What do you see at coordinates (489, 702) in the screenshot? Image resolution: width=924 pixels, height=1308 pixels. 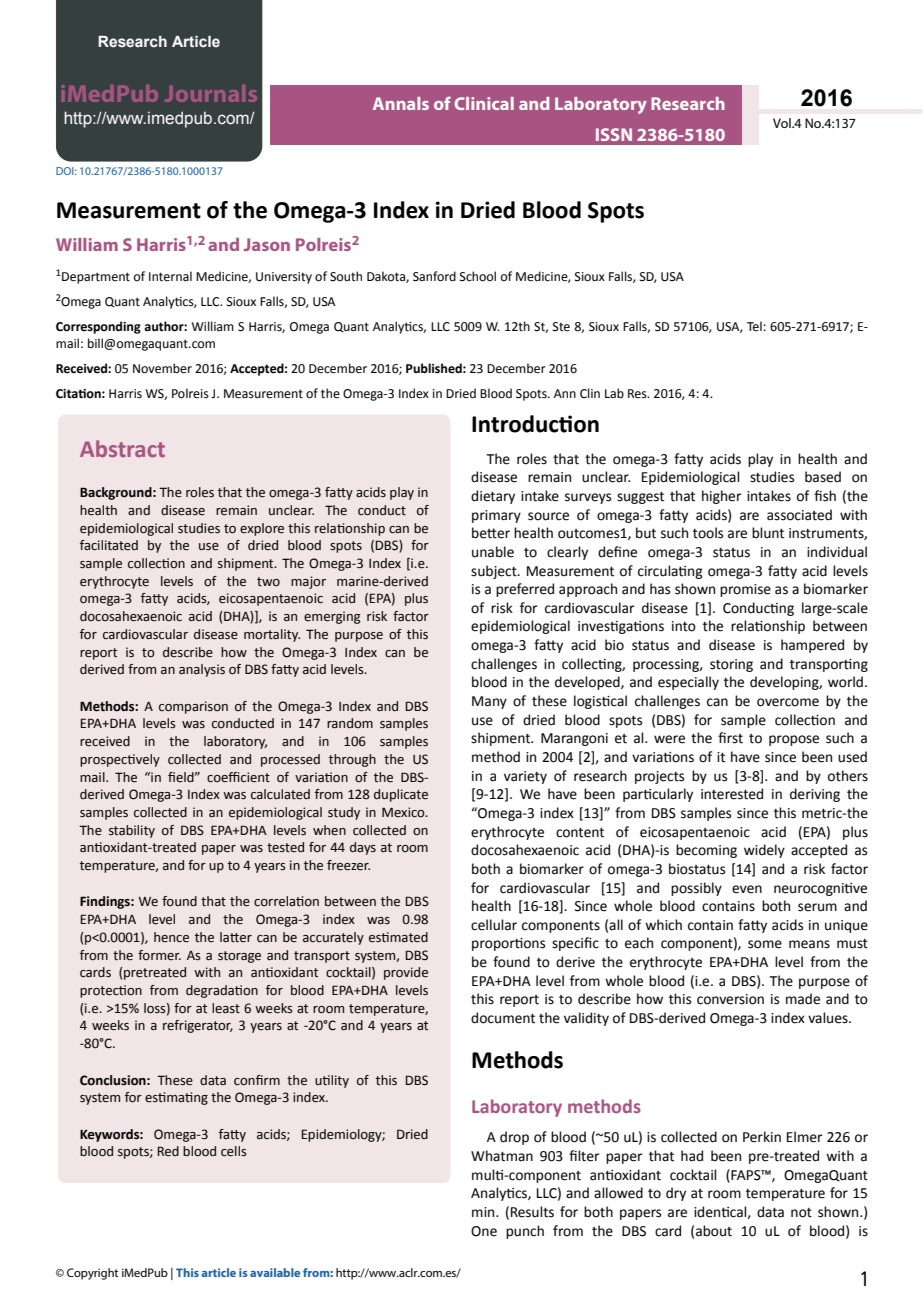 I see `Many` at bounding box center [489, 702].
